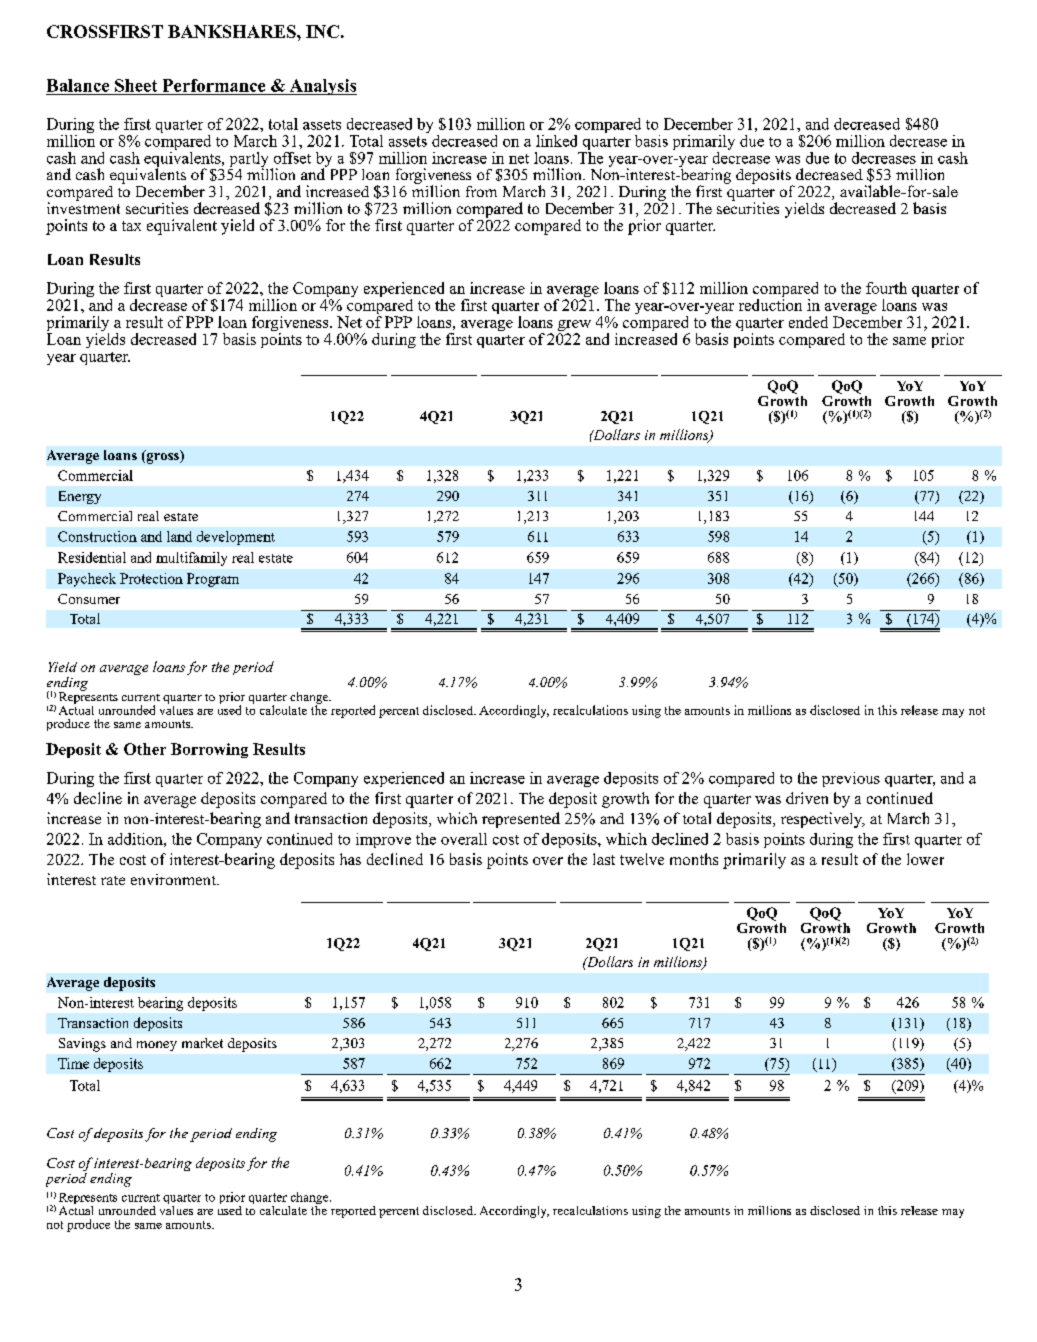 The width and height of the document is (1037, 1342). What do you see at coordinates (886, 288) in the document?
I see `fourth` at bounding box center [886, 288].
